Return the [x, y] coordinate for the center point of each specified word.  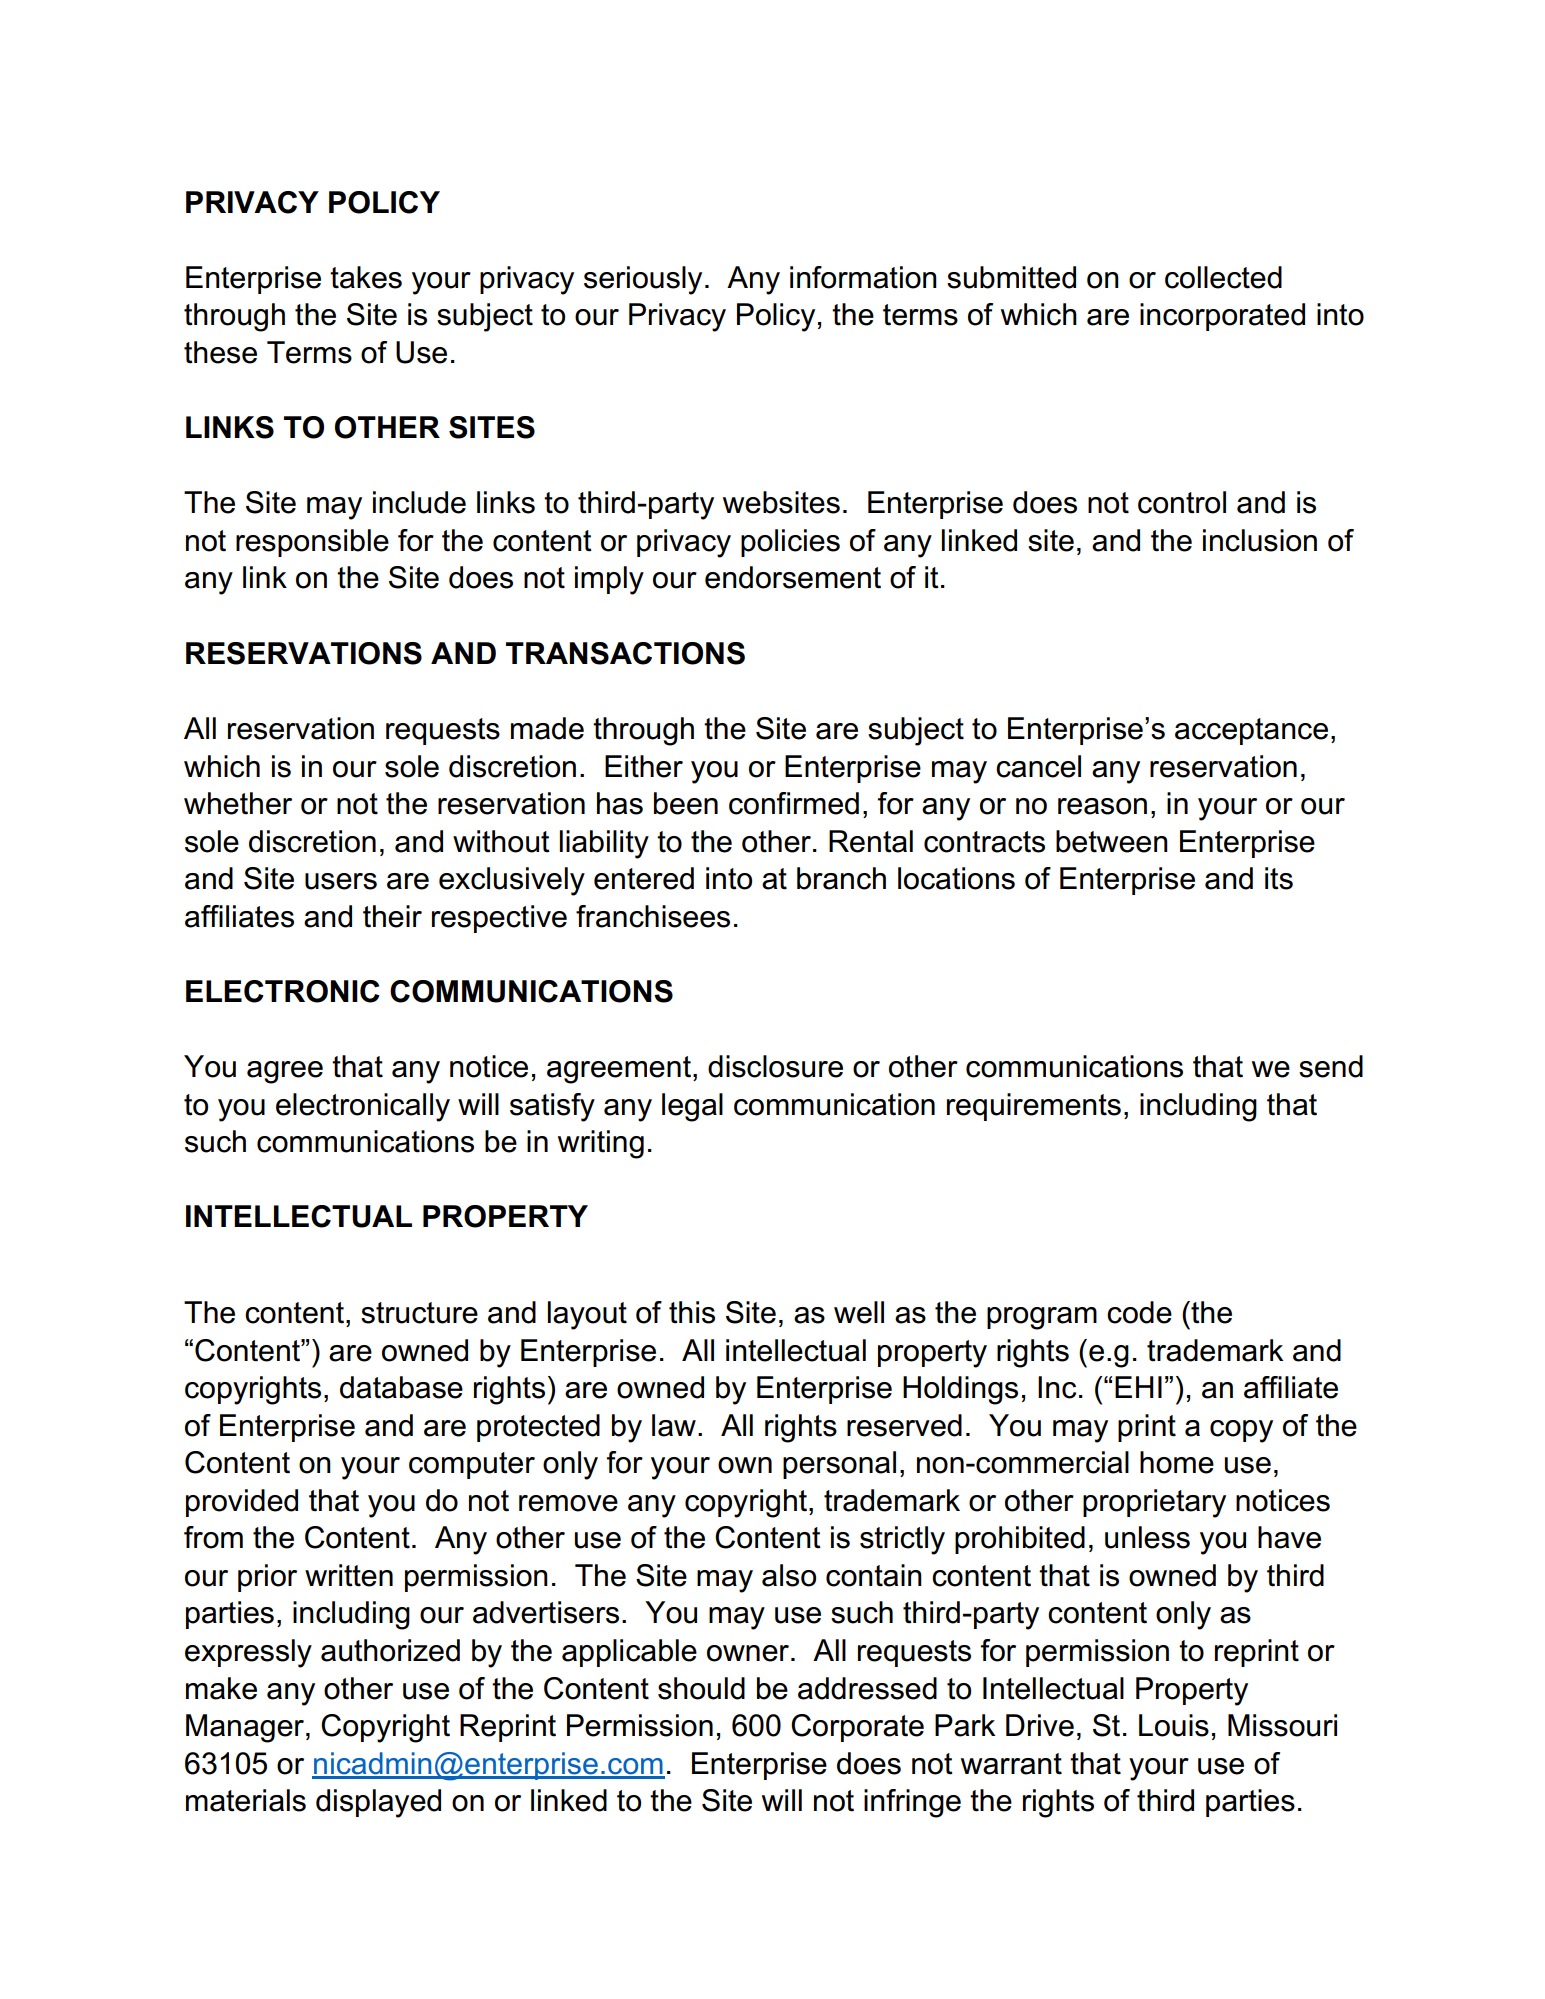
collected [1223, 277]
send [1331, 1066]
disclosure [775, 1066]
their [392, 916]
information [863, 277]
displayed [378, 1803]
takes [366, 277]
